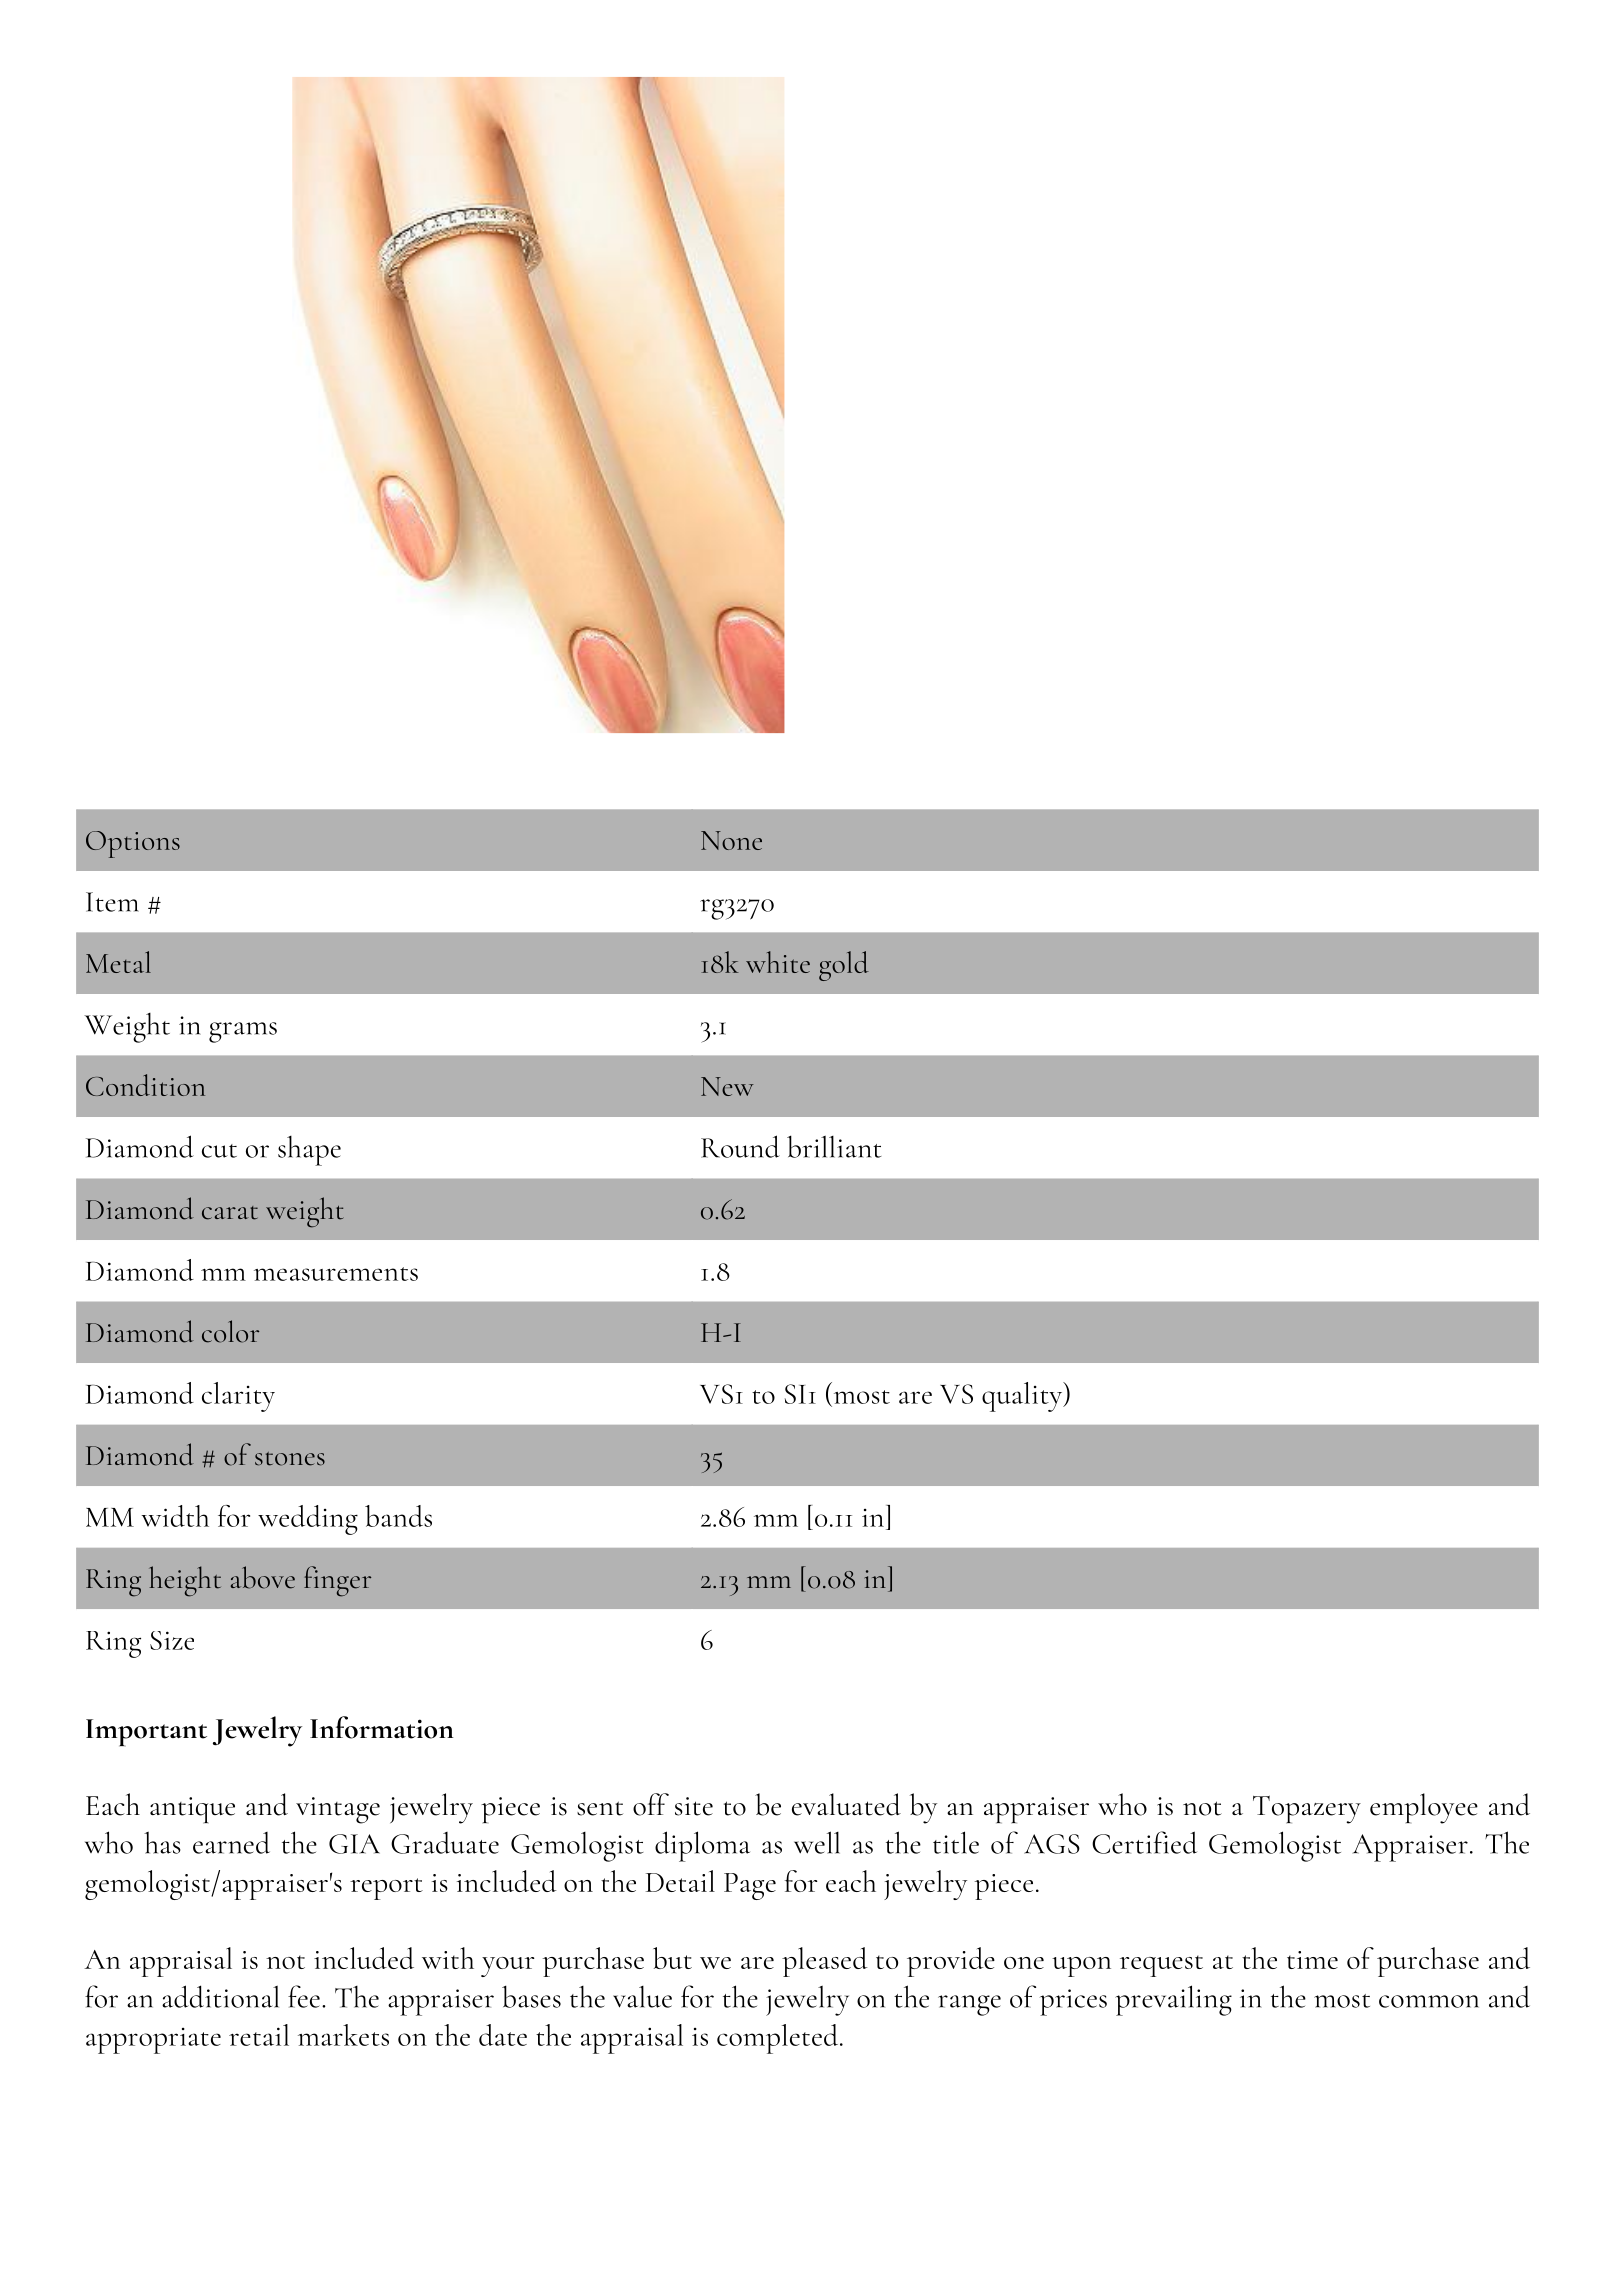  I want to click on evaluated, so click(846, 1804).
